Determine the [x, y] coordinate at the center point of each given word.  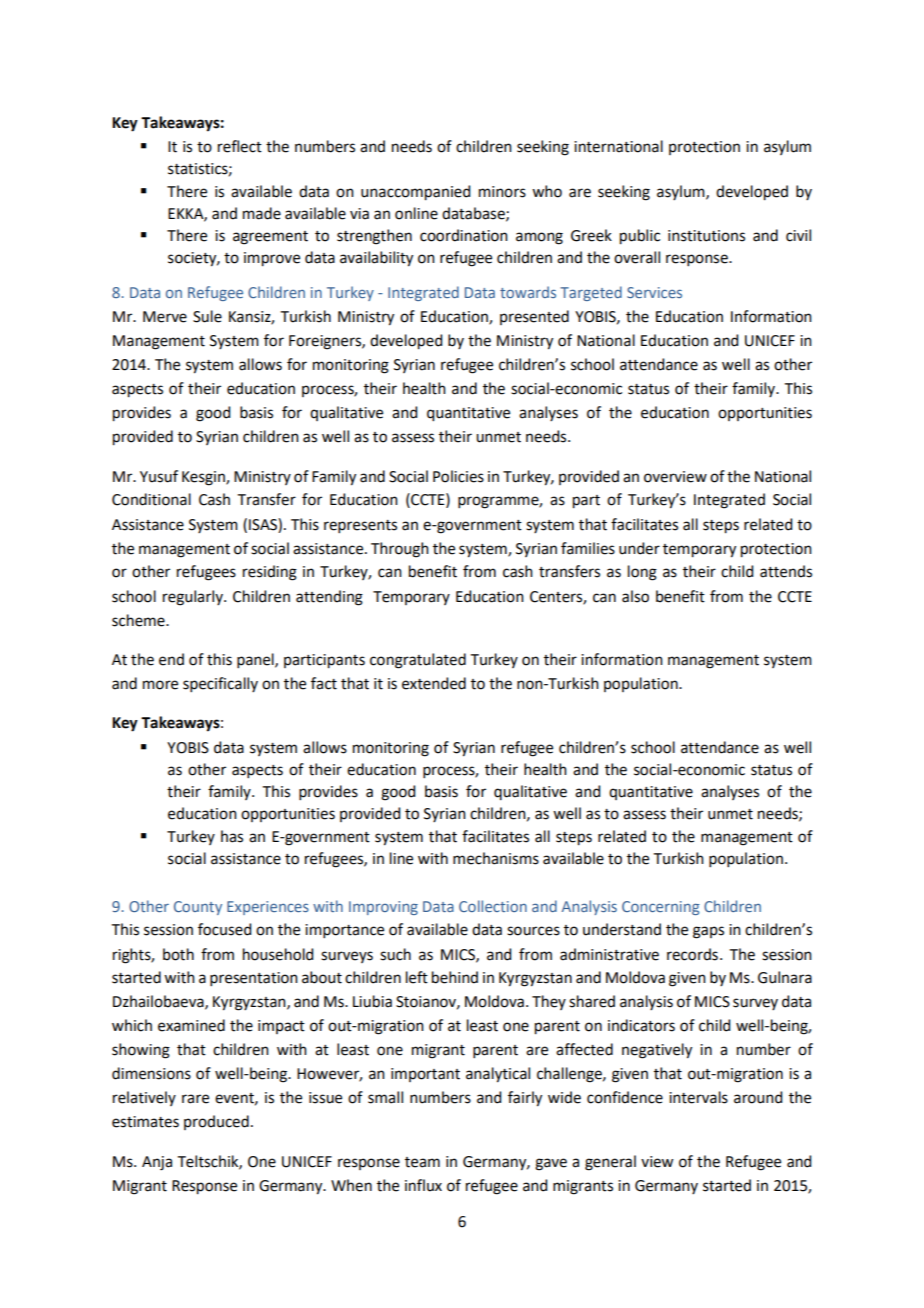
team [422, 1162]
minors [502, 192]
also [635, 596]
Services [654, 292]
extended [434, 683]
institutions [706, 236]
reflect [240, 146]
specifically [220, 684]
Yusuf [159, 476]
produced [216, 1122]
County [198, 908]
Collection [493, 906]
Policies [458, 476]
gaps [708, 932]
